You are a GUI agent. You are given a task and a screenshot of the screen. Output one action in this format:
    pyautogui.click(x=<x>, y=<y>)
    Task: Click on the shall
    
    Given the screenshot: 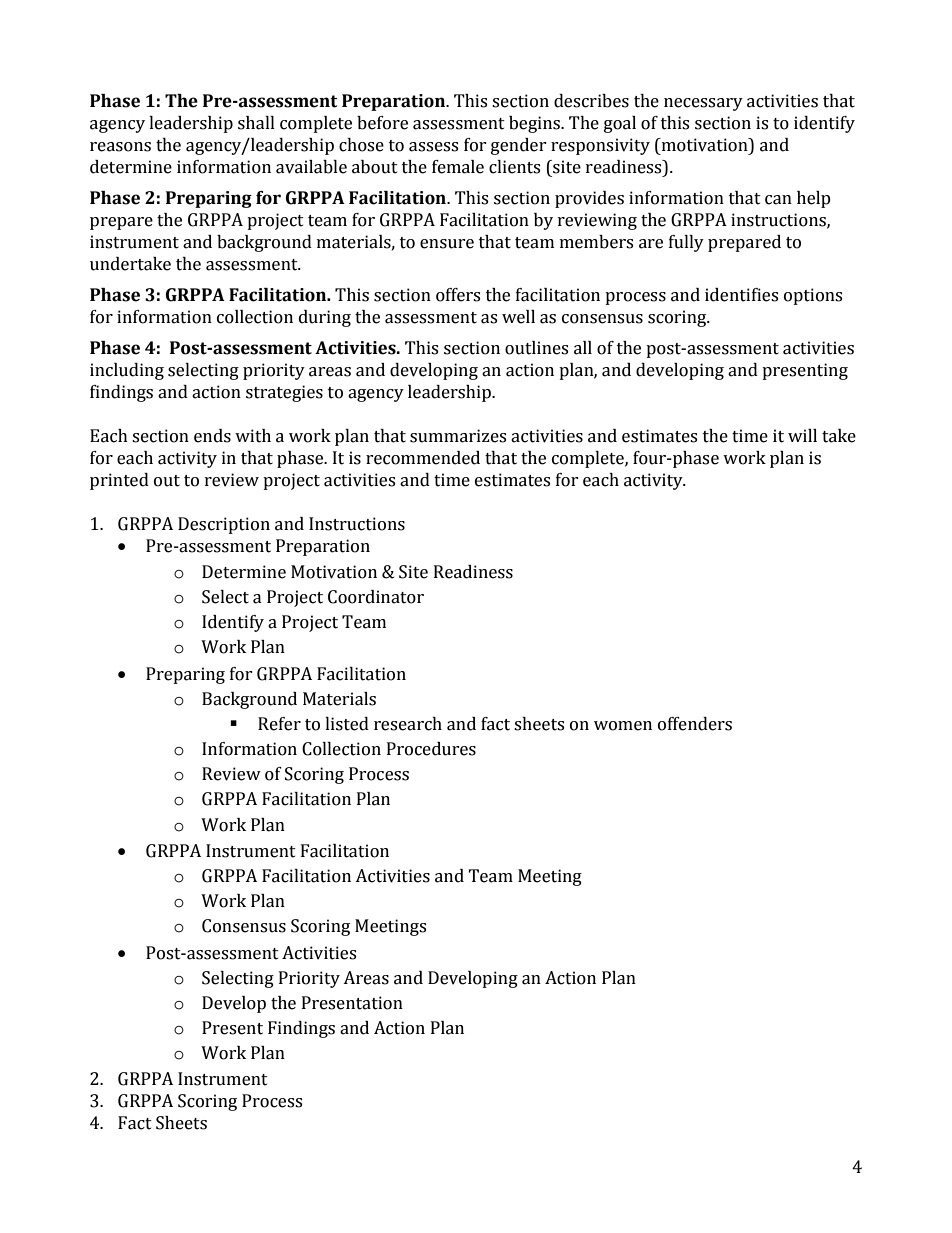 What is the action you would take?
    pyautogui.click(x=256, y=123)
